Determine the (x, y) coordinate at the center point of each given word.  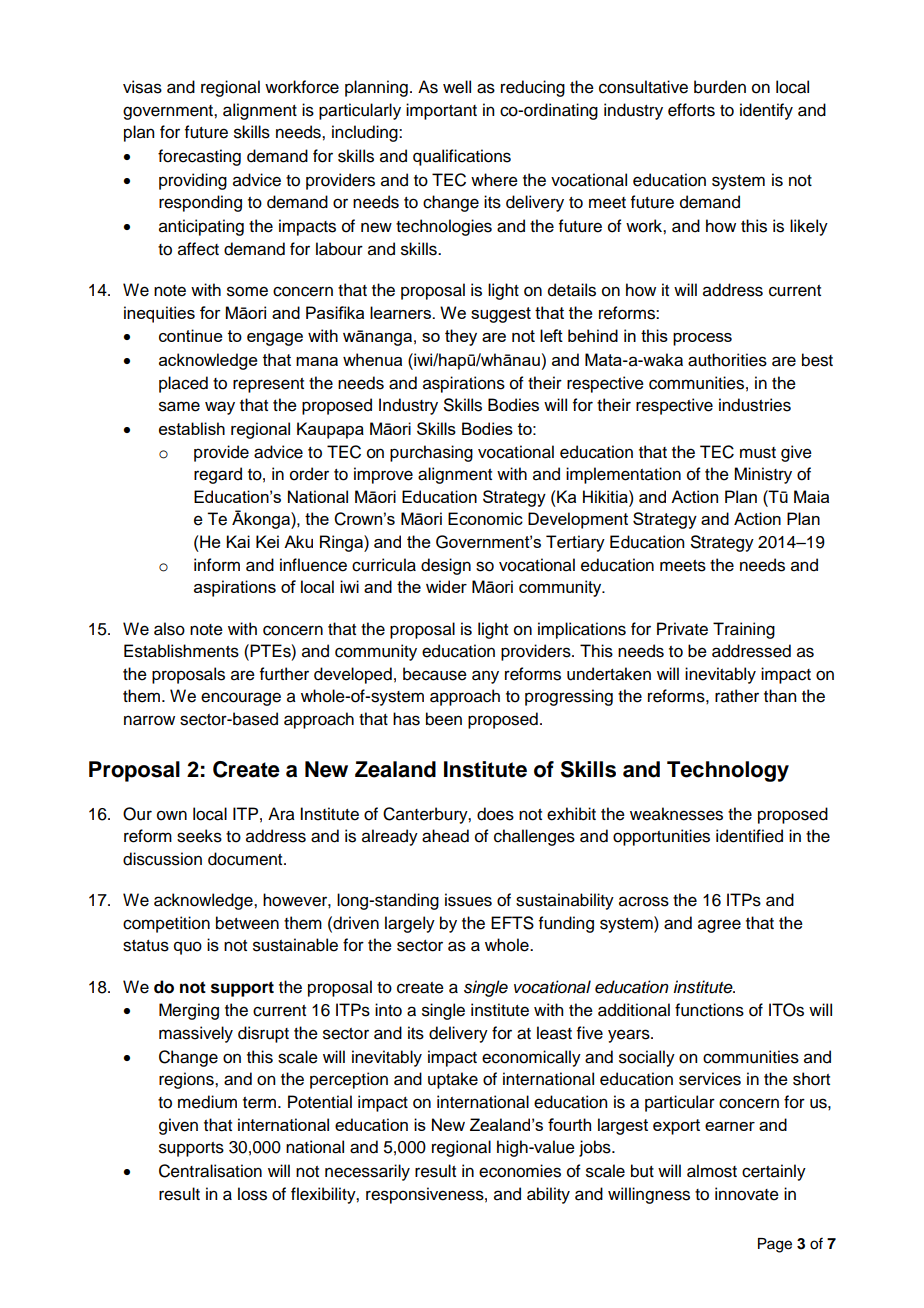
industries (755, 405)
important (441, 111)
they (461, 337)
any (485, 677)
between (247, 923)
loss (252, 1194)
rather (737, 696)
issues (468, 900)
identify (766, 111)
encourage (241, 699)
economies (520, 1171)
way (220, 408)
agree (719, 926)
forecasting (199, 157)
